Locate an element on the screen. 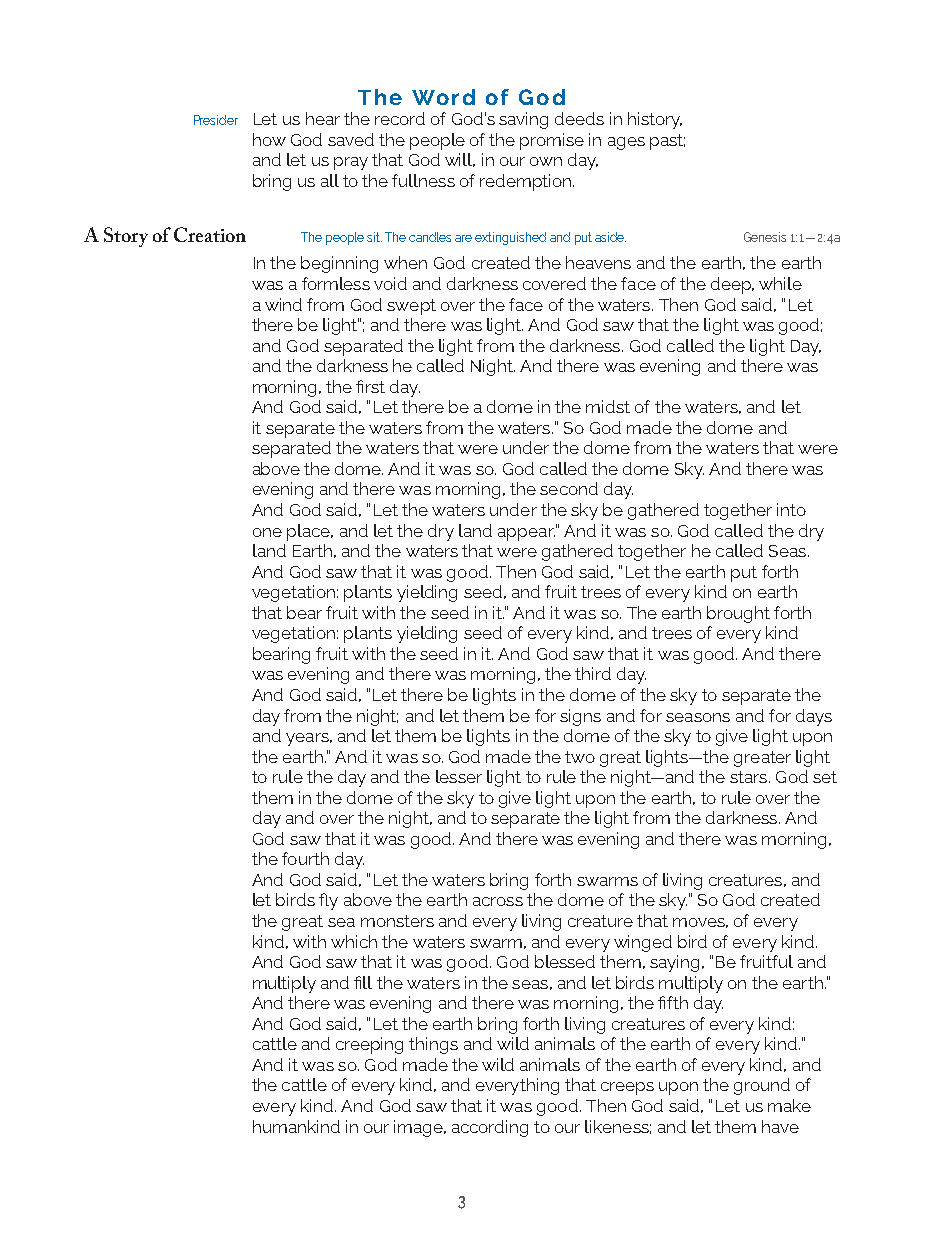 The width and height of the screenshot is (952, 1233). past is located at coordinates (667, 142).
